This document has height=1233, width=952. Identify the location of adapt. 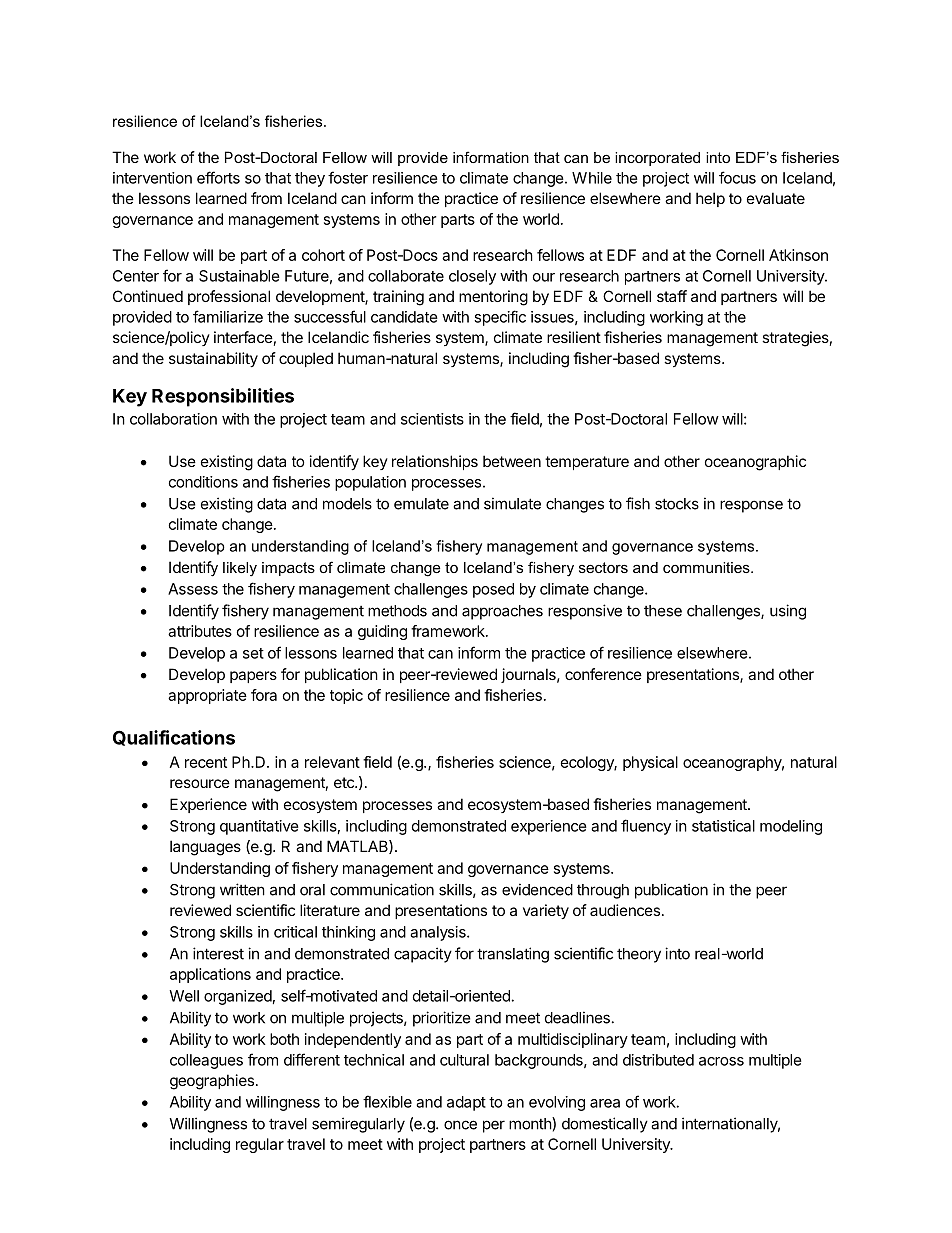
(466, 1103).
